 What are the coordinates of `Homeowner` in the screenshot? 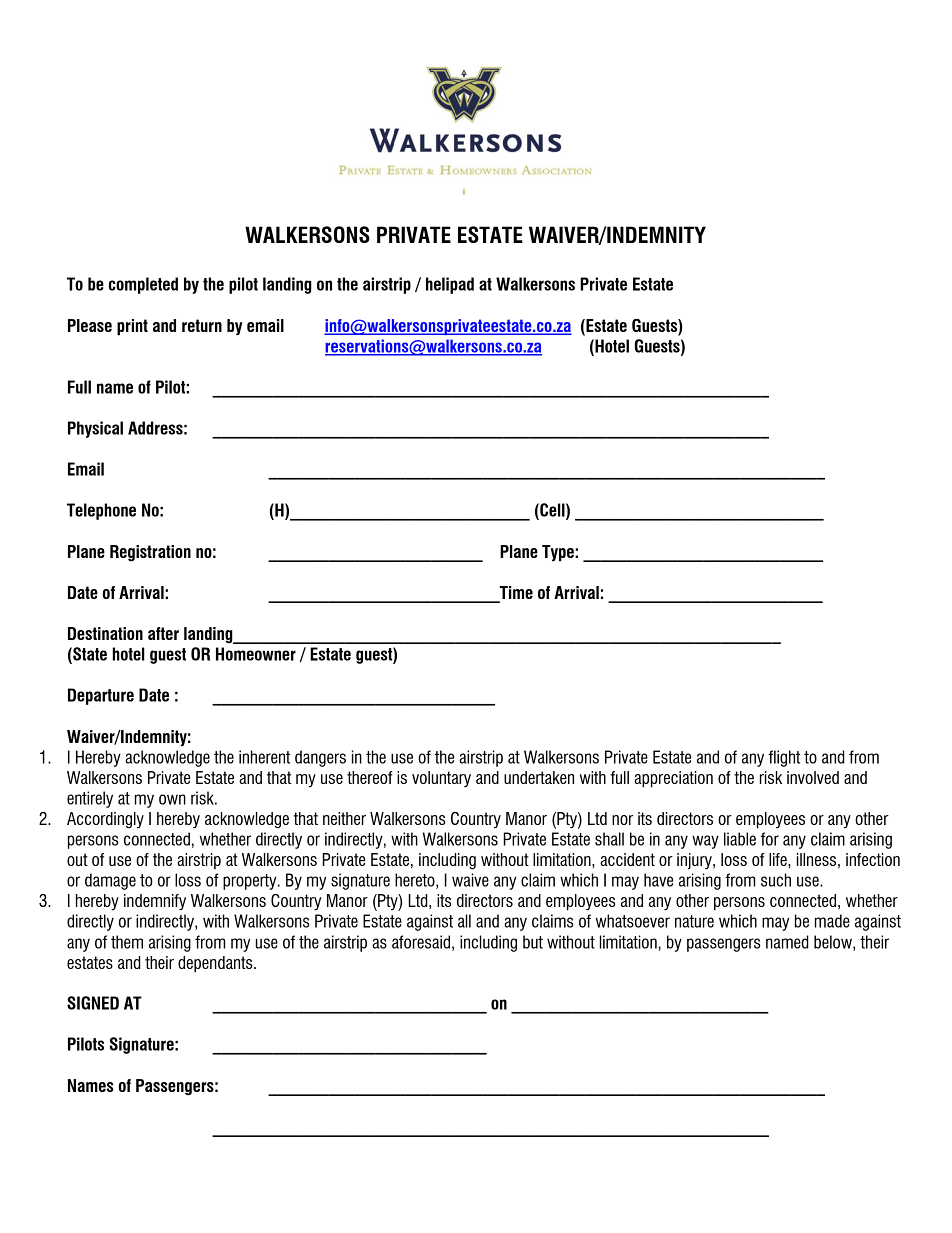 It's located at (256, 654).
